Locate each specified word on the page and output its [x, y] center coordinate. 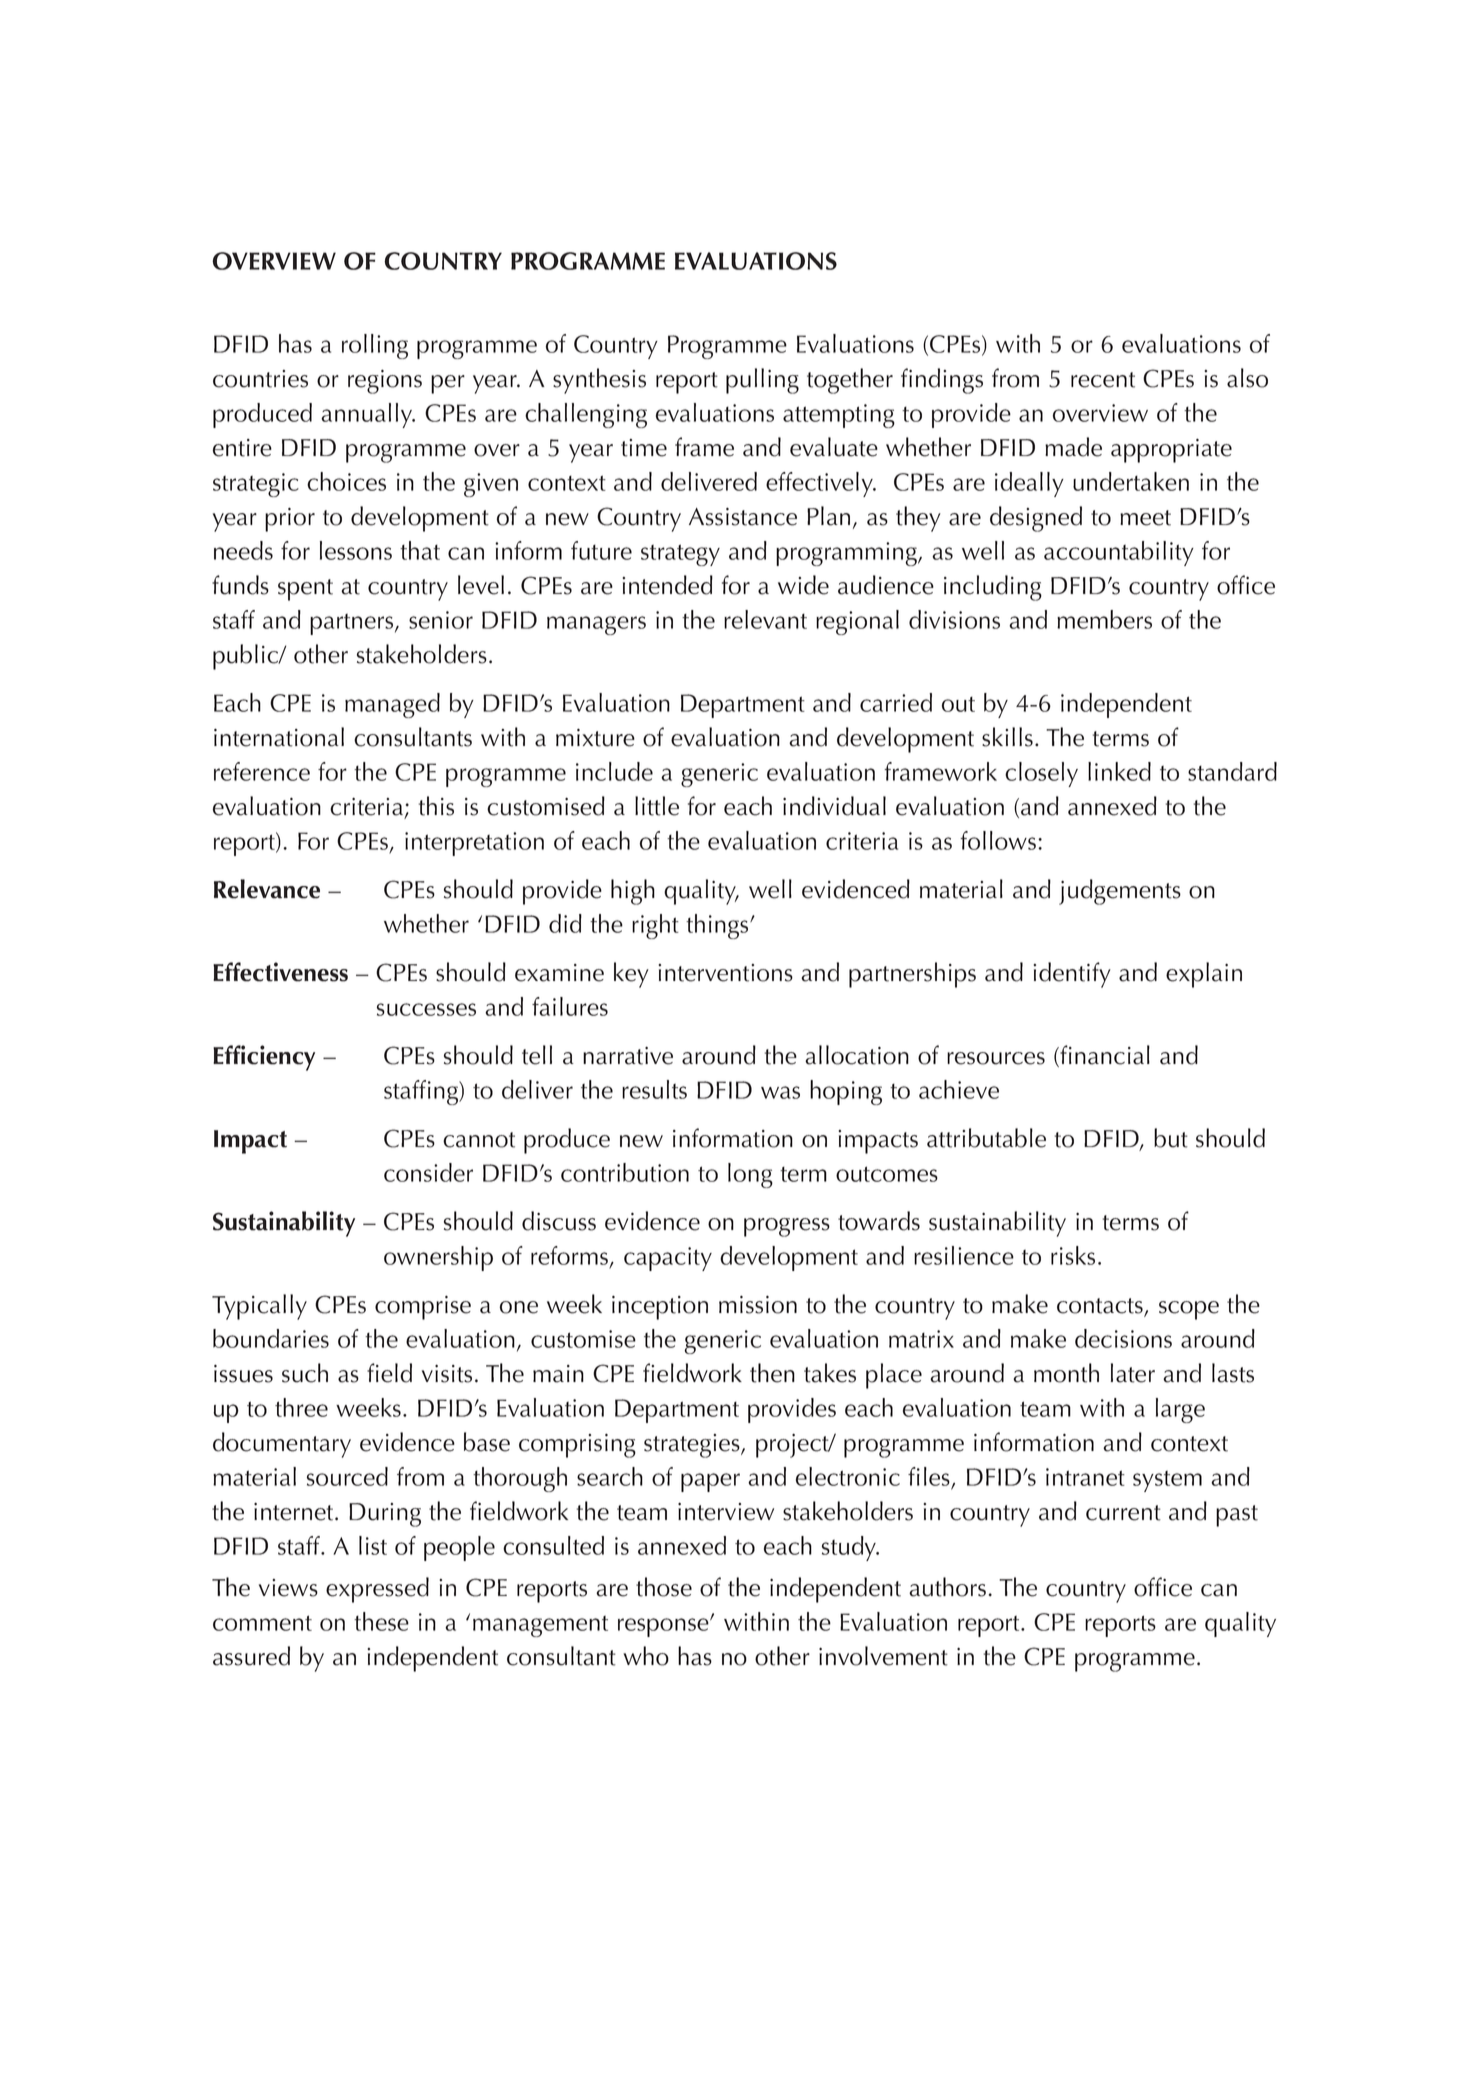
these [381, 1621]
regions [385, 382]
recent [1103, 380]
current [1123, 1513]
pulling [762, 381]
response [664, 1627]
